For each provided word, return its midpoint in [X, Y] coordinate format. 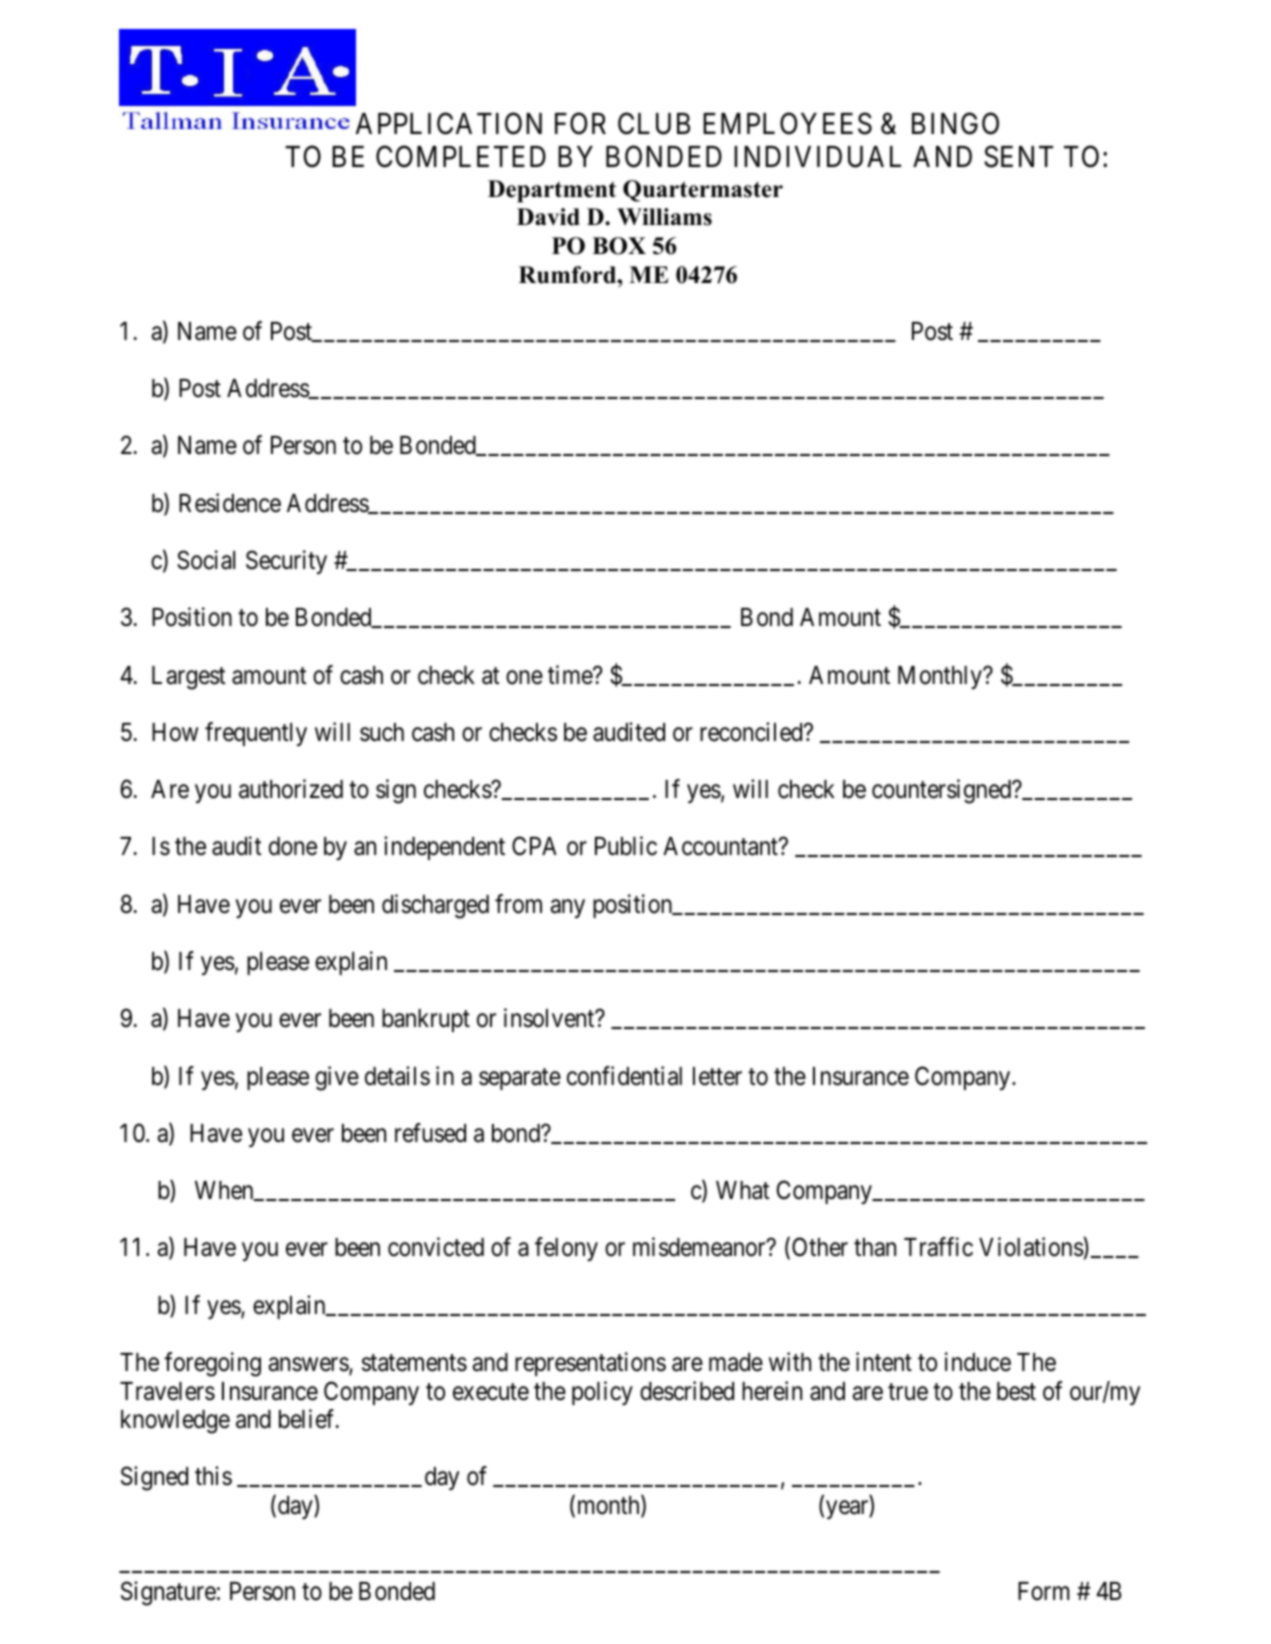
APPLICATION [449, 123]
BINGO [955, 123]
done [293, 846]
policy [602, 1393]
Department [552, 191]
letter [717, 1076]
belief [308, 1419]
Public [626, 846]
